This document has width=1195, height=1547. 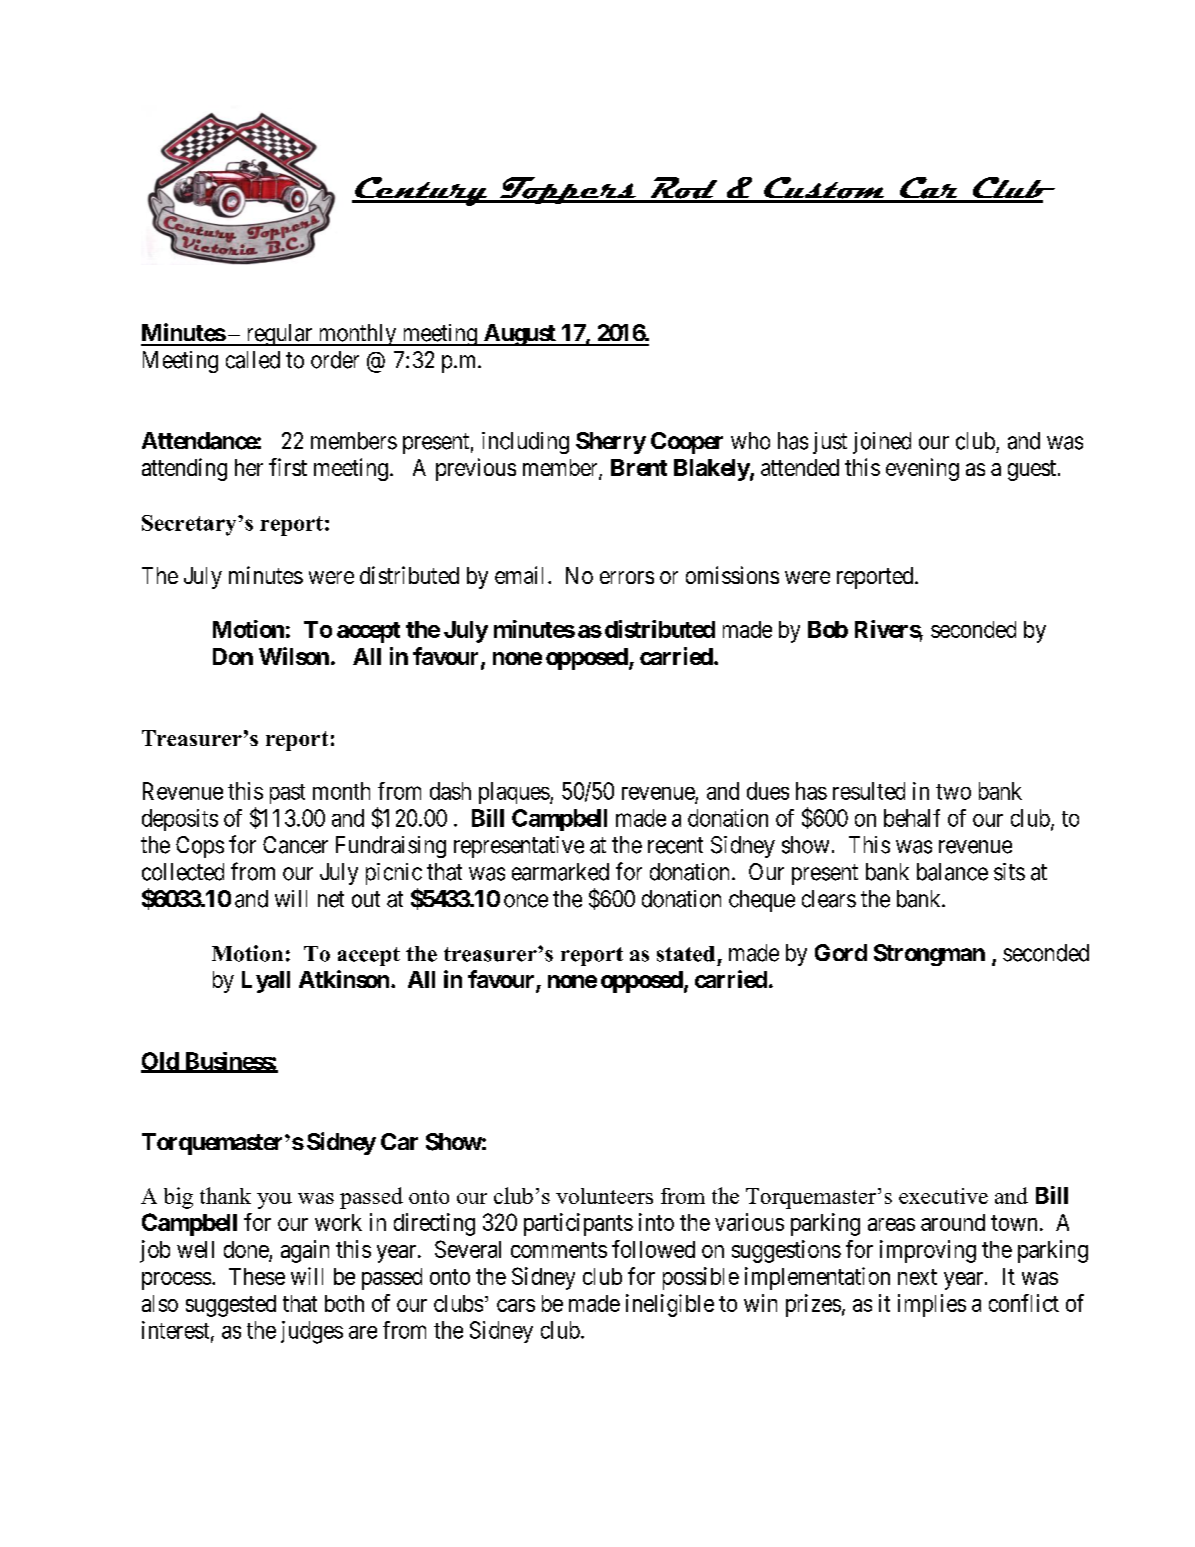 What do you see at coordinates (686, 954) in the document?
I see `stated` at bounding box center [686, 954].
